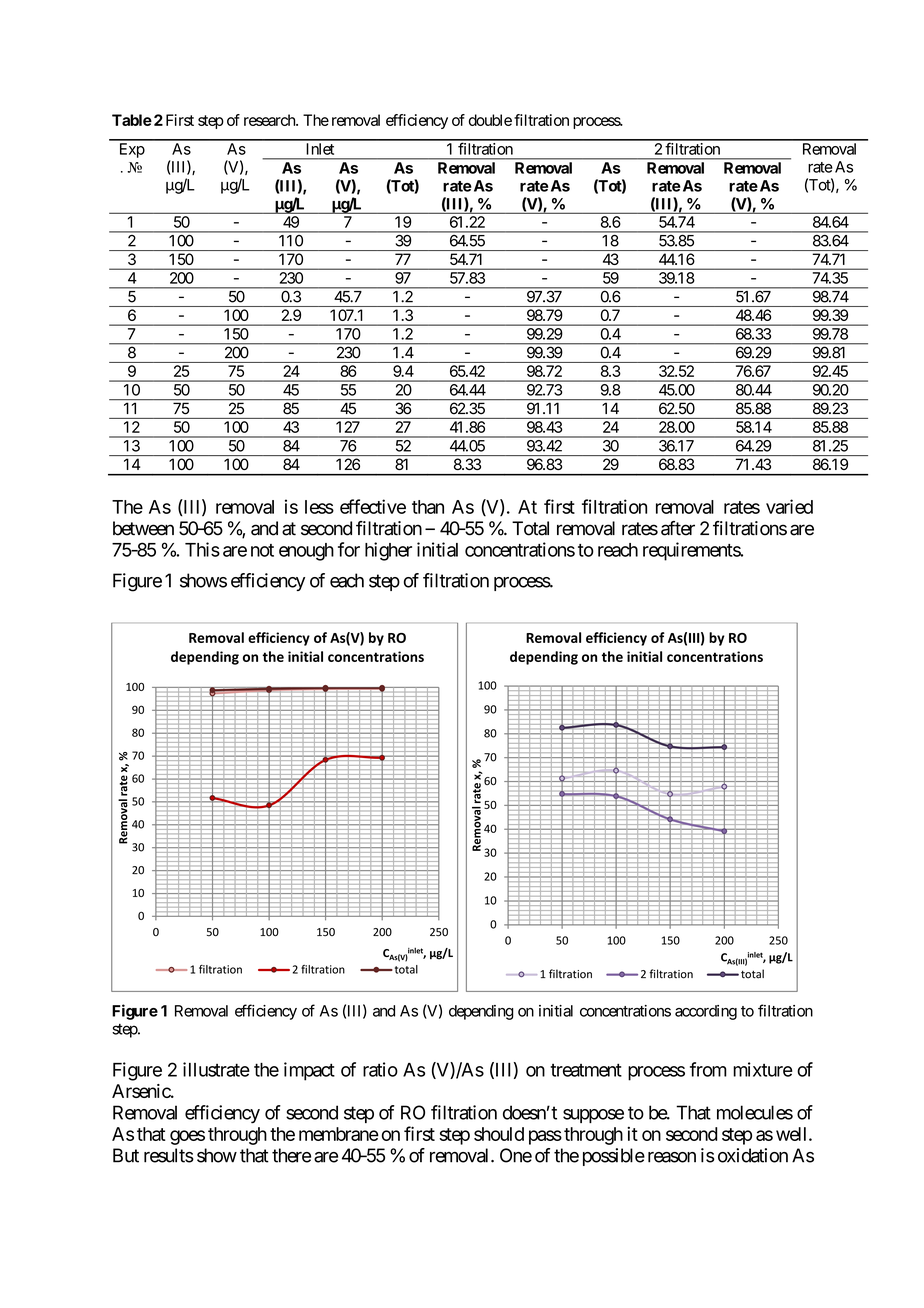  What do you see at coordinates (789, 506) in the screenshot?
I see `varied` at bounding box center [789, 506].
